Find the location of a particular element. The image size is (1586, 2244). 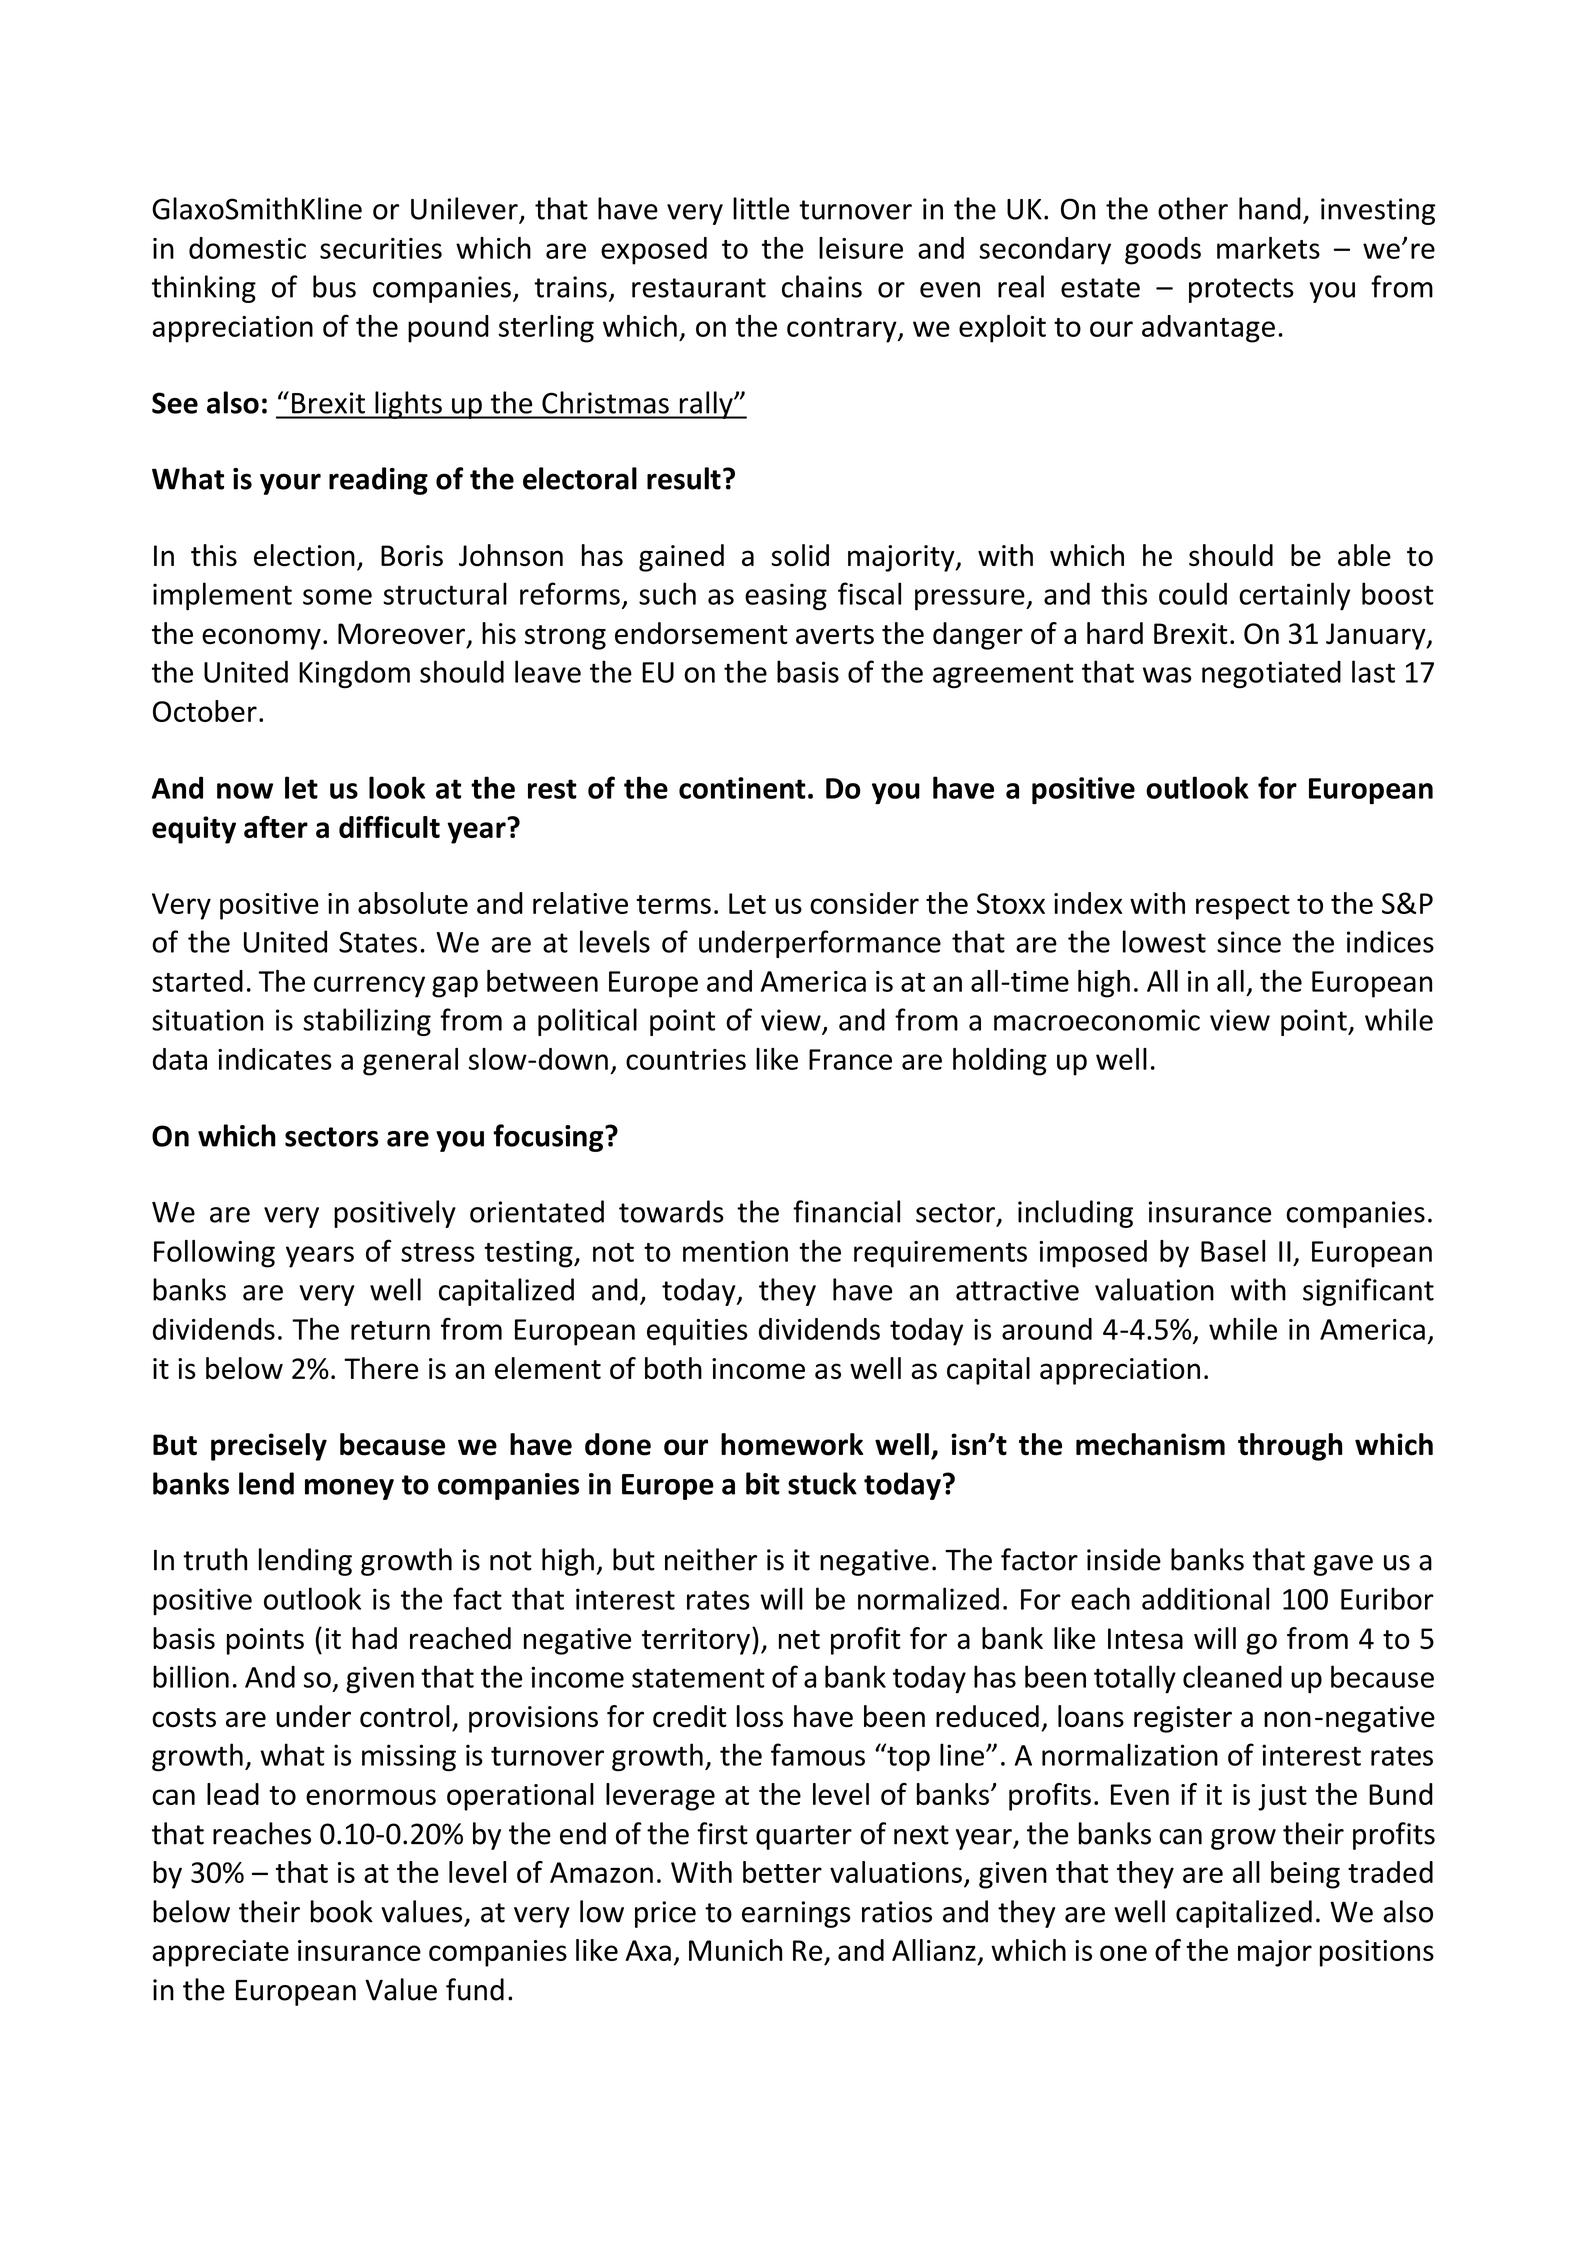

France is located at coordinates (850, 1059).
